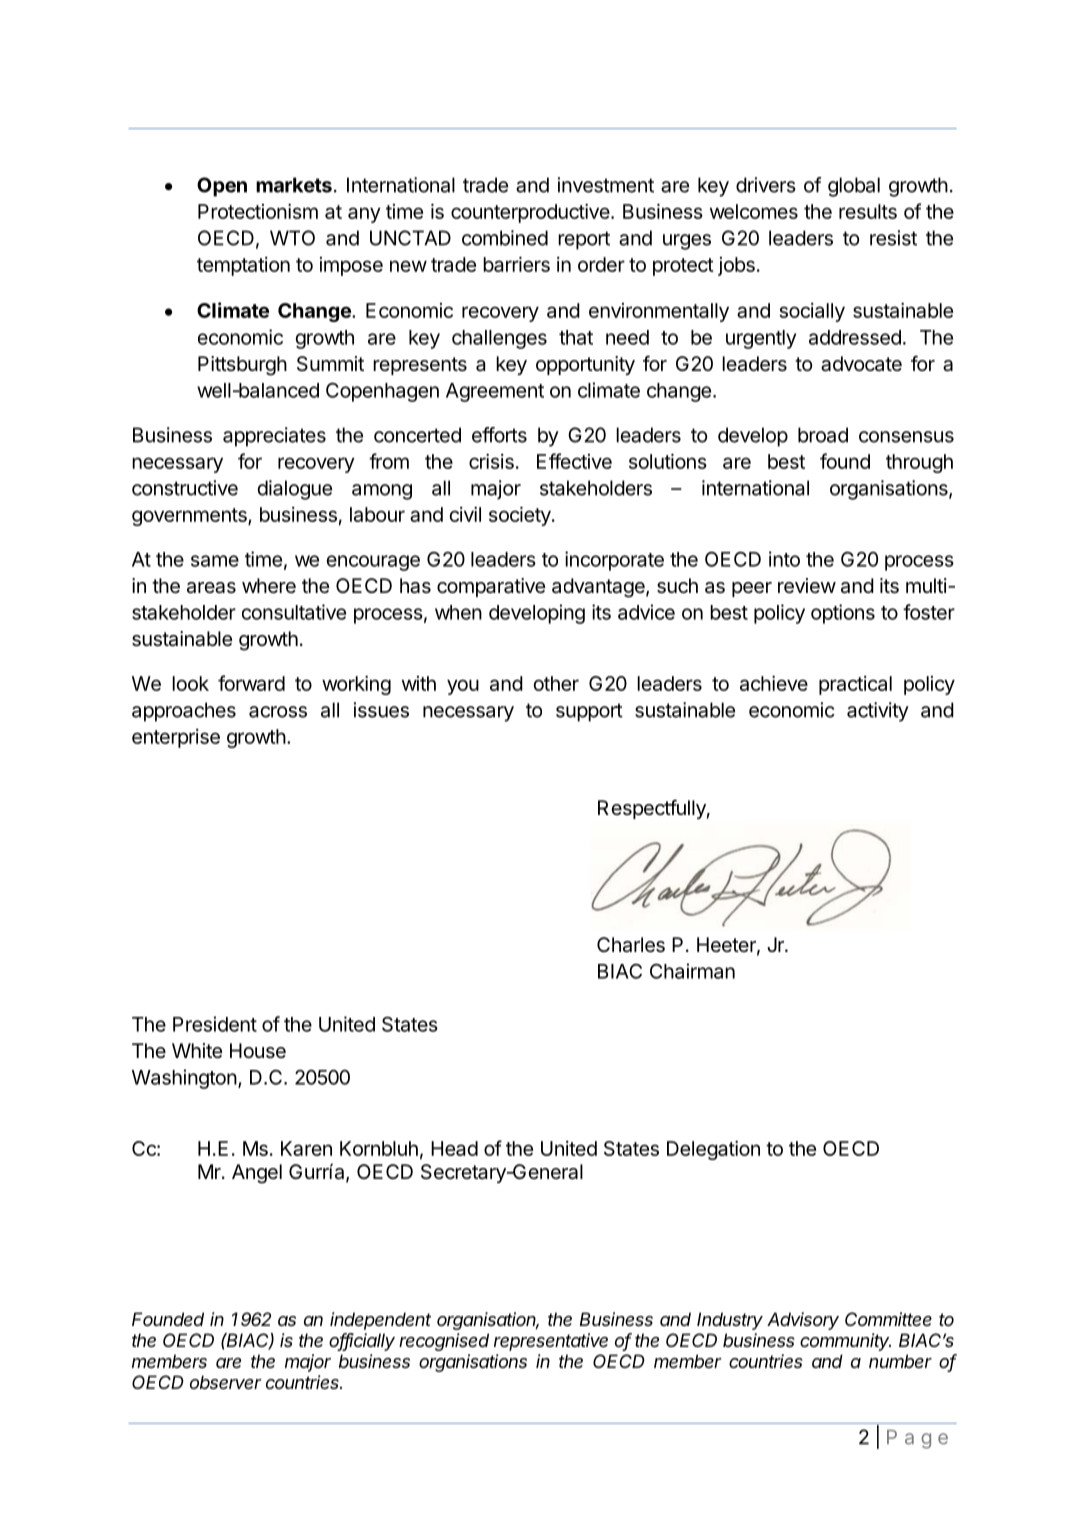 The width and height of the image is (1085, 1535). What do you see at coordinates (362, 1342) in the image?
I see `officially` at bounding box center [362, 1342].
